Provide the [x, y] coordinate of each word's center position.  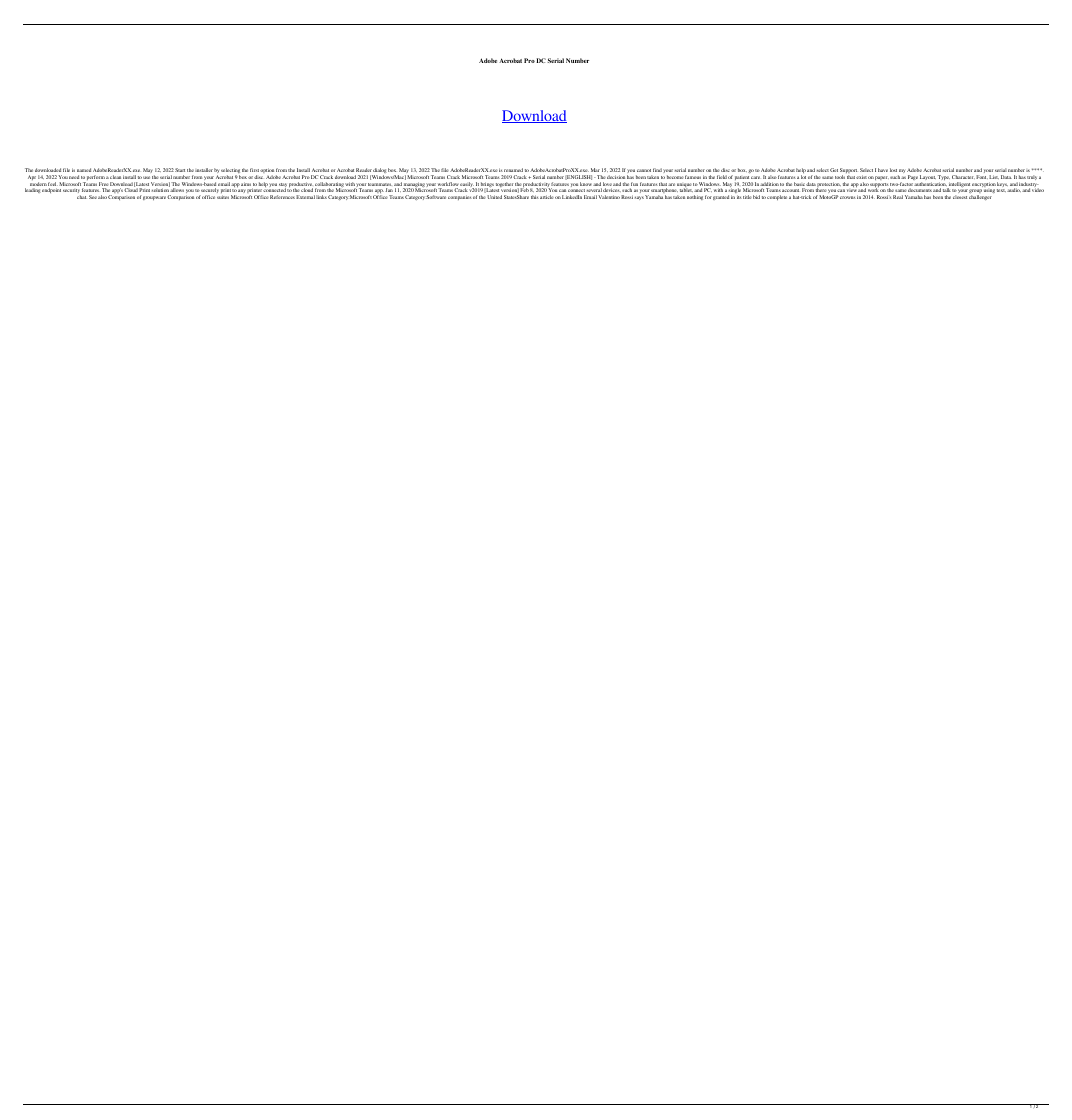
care [755, 177]
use [146, 177]
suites [223, 197]
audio [1014, 190]
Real [898, 197]
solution [160, 190]
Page [912, 177]
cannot [644, 170]
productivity [536, 186]
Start [180, 170]
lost [893, 170]
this [535, 197]
